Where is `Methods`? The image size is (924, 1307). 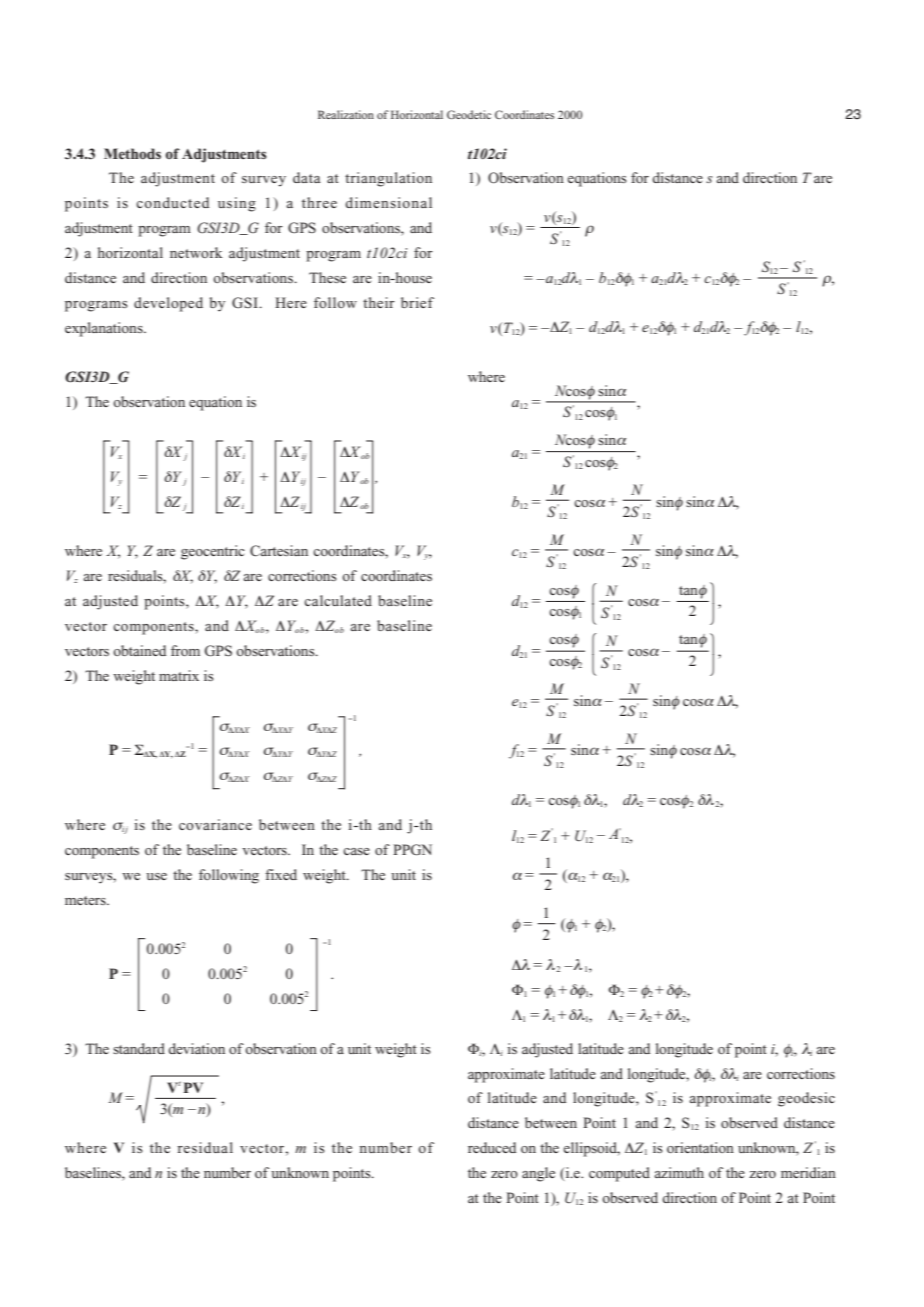 Methods is located at coordinates (132, 153).
